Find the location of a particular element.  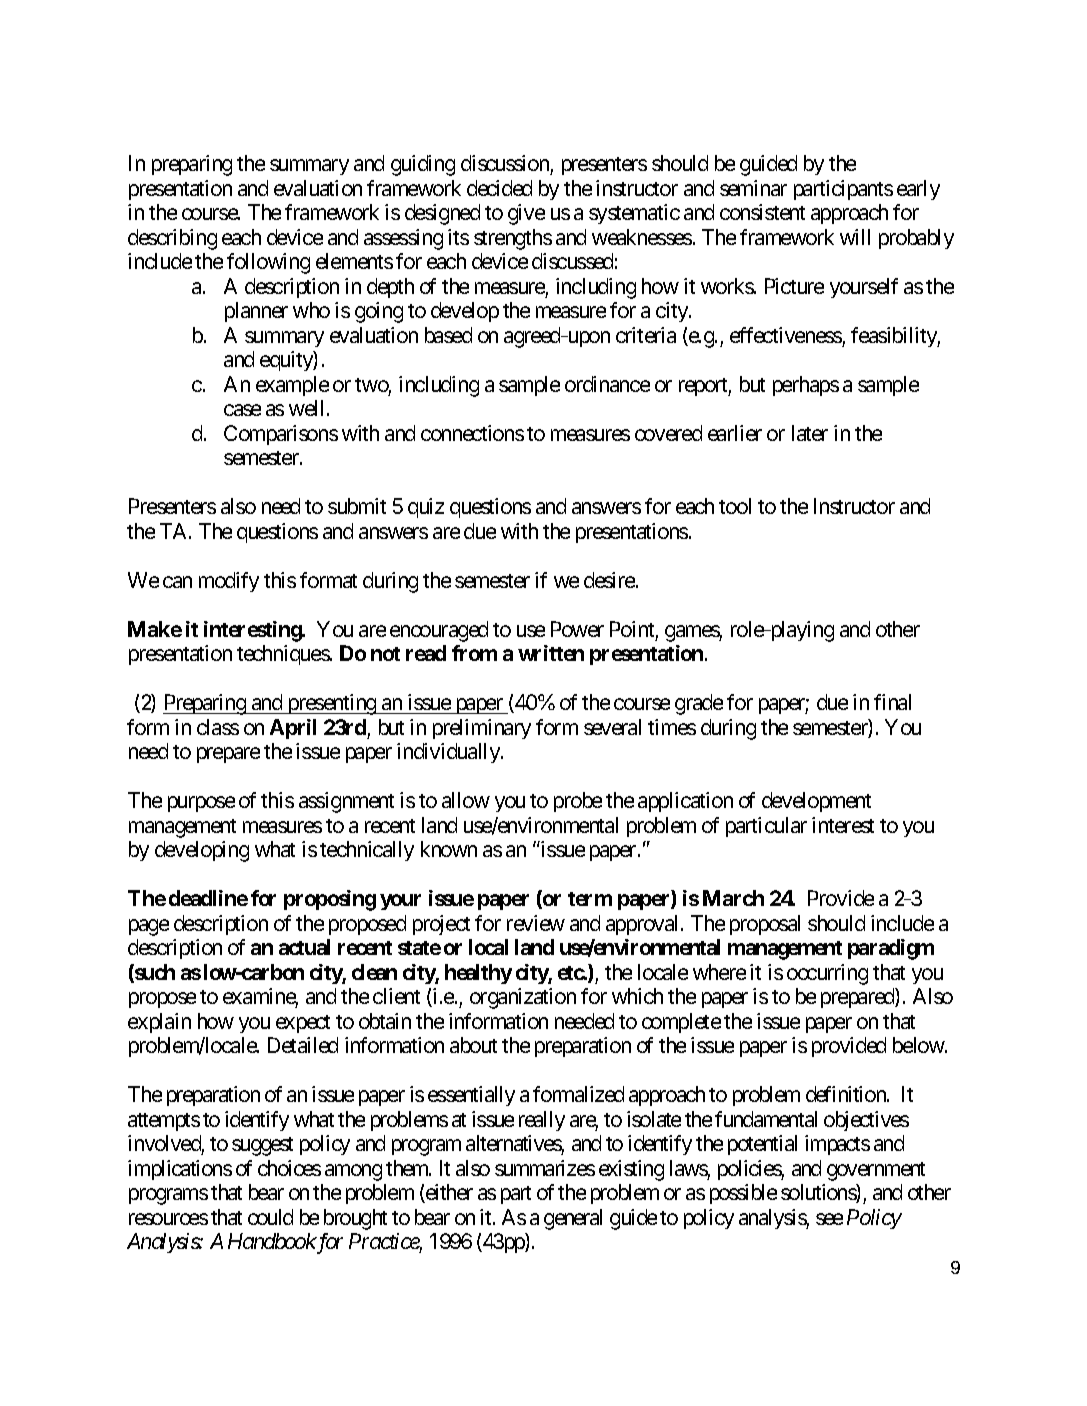

actual is located at coordinates (304, 947).
